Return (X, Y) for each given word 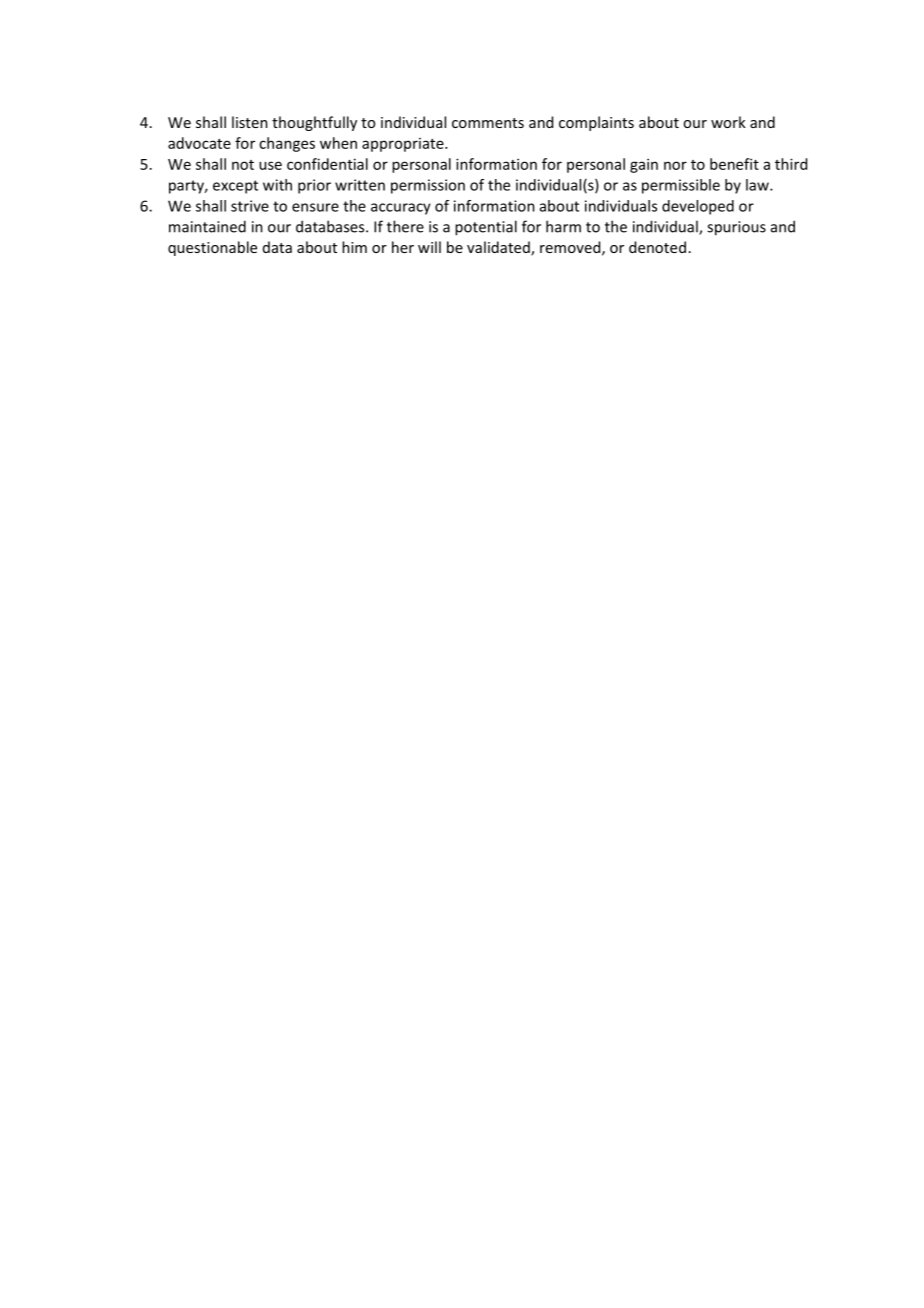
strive (250, 206)
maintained (207, 226)
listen (250, 122)
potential (486, 228)
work (728, 122)
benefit (734, 164)
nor (675, 165)
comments (488, 123)
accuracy (401, 209)
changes (287, 144)
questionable (212, 248)
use (270, 165)
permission (428, 186)
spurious (736, 228)
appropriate (404, 145)
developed (698, 207)
